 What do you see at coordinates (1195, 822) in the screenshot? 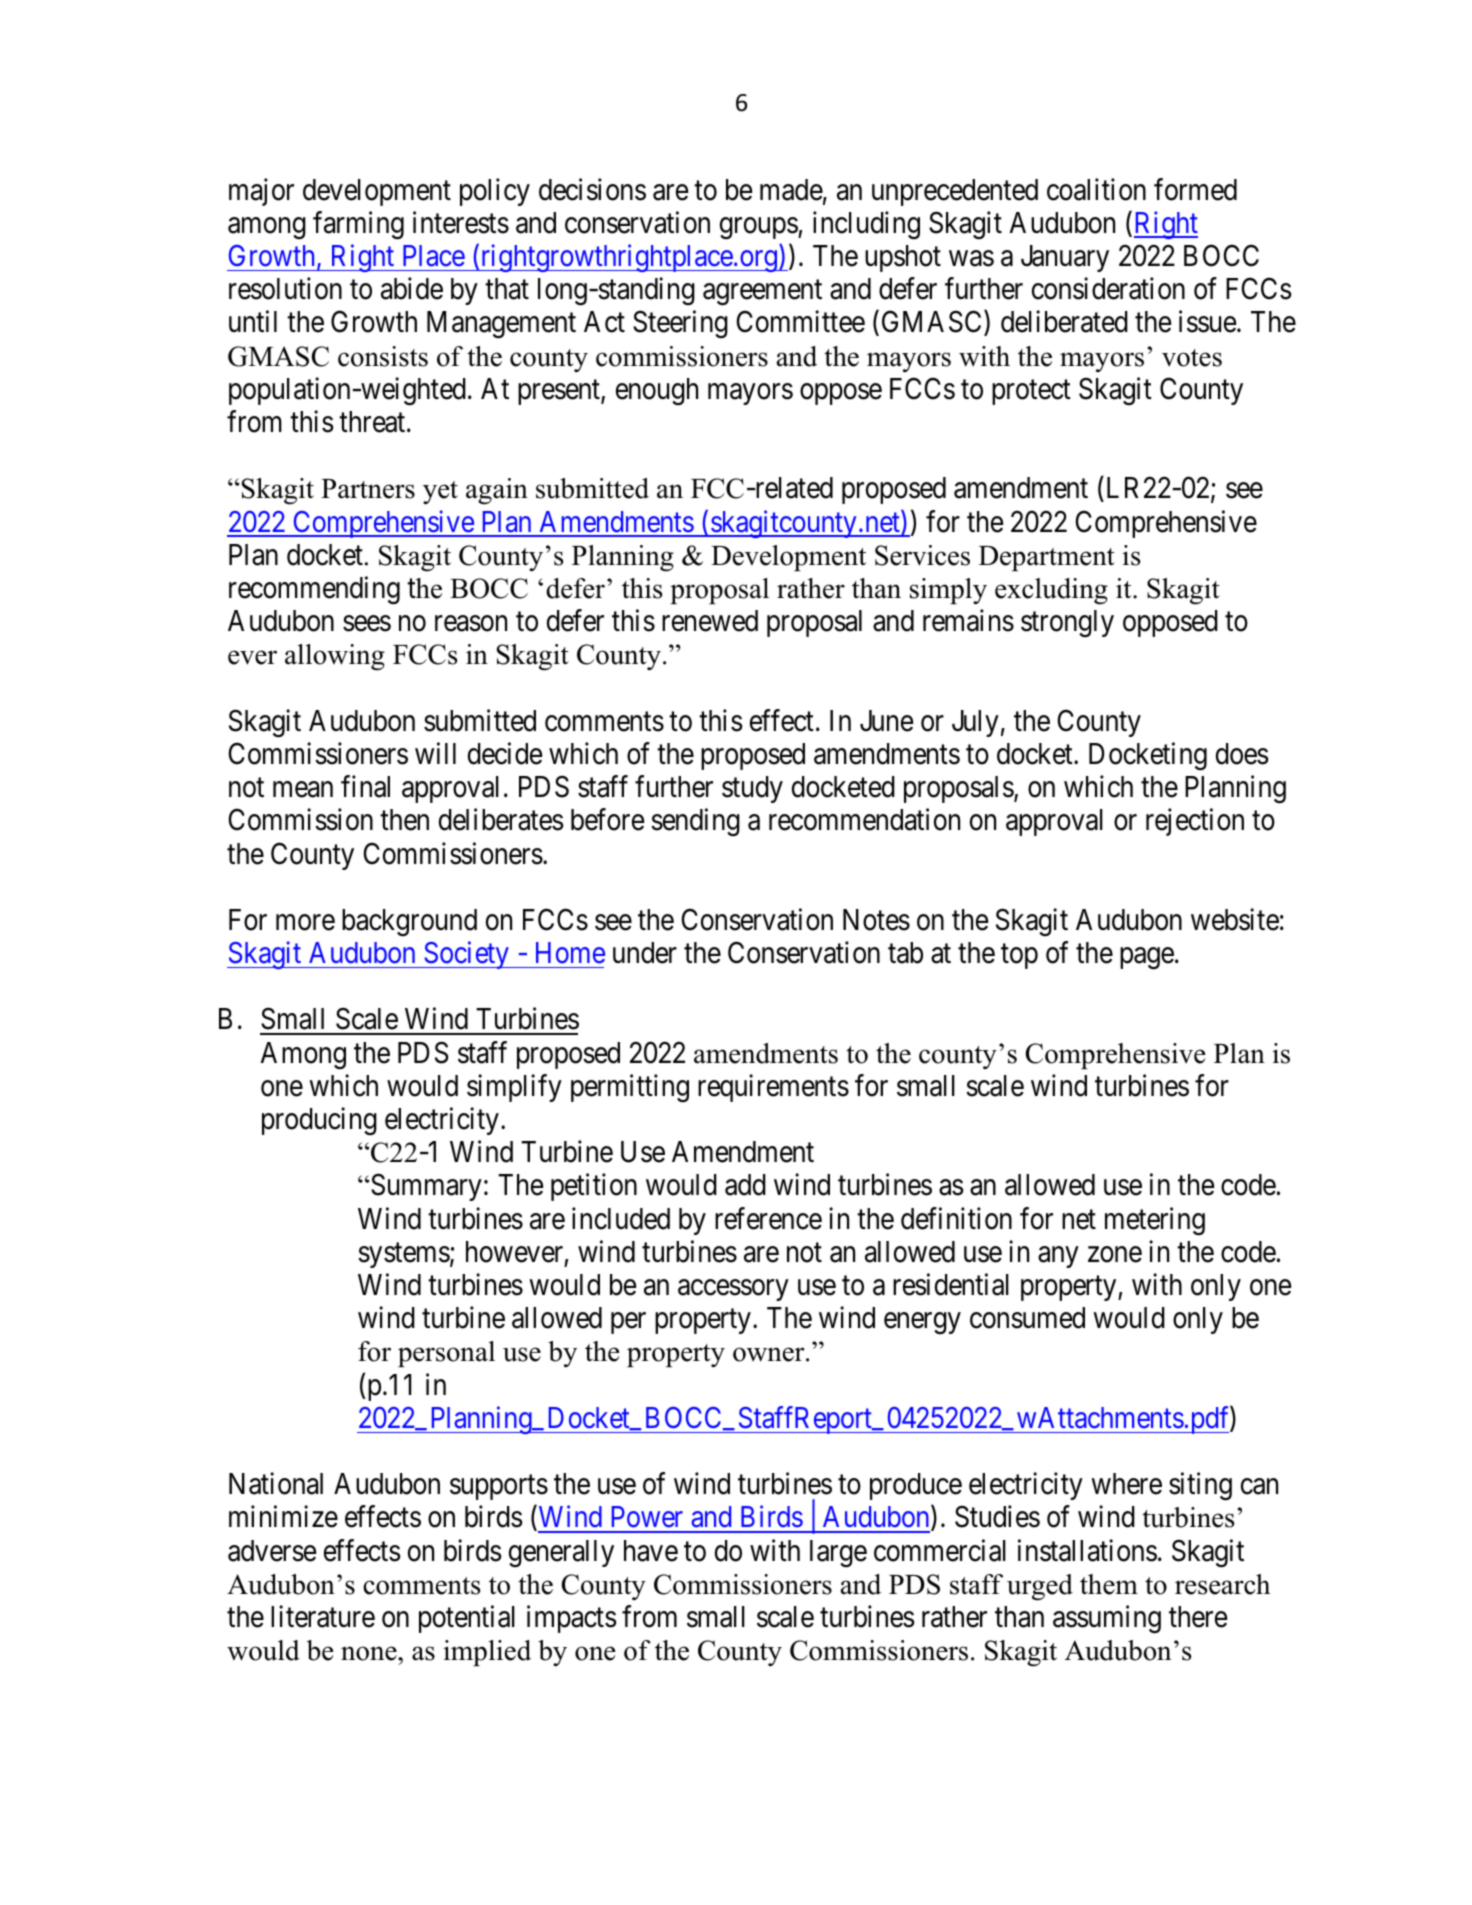
I see `rejection` at bounding box center [1195, 822].
